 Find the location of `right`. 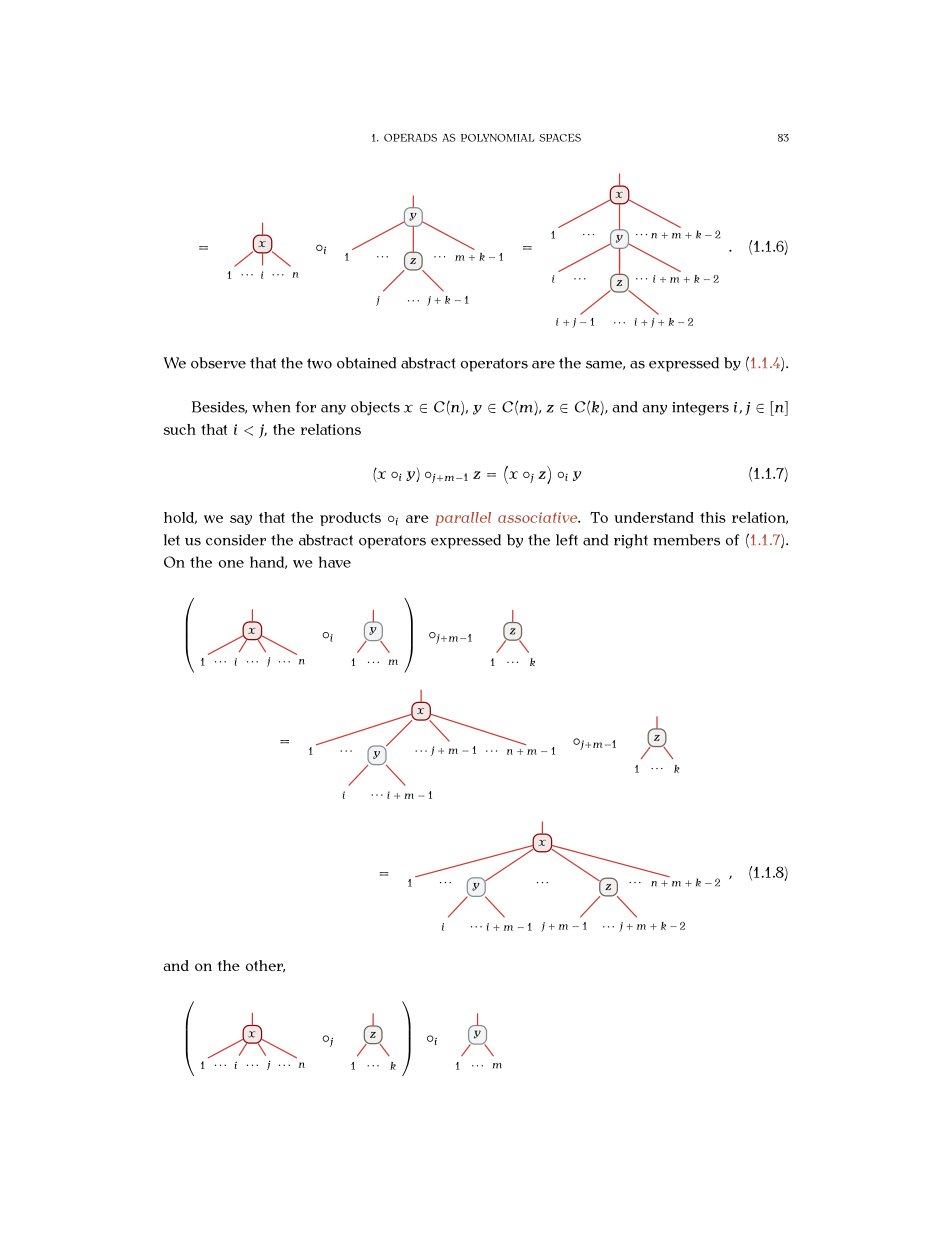

right is located at coordinates (631, 541).
